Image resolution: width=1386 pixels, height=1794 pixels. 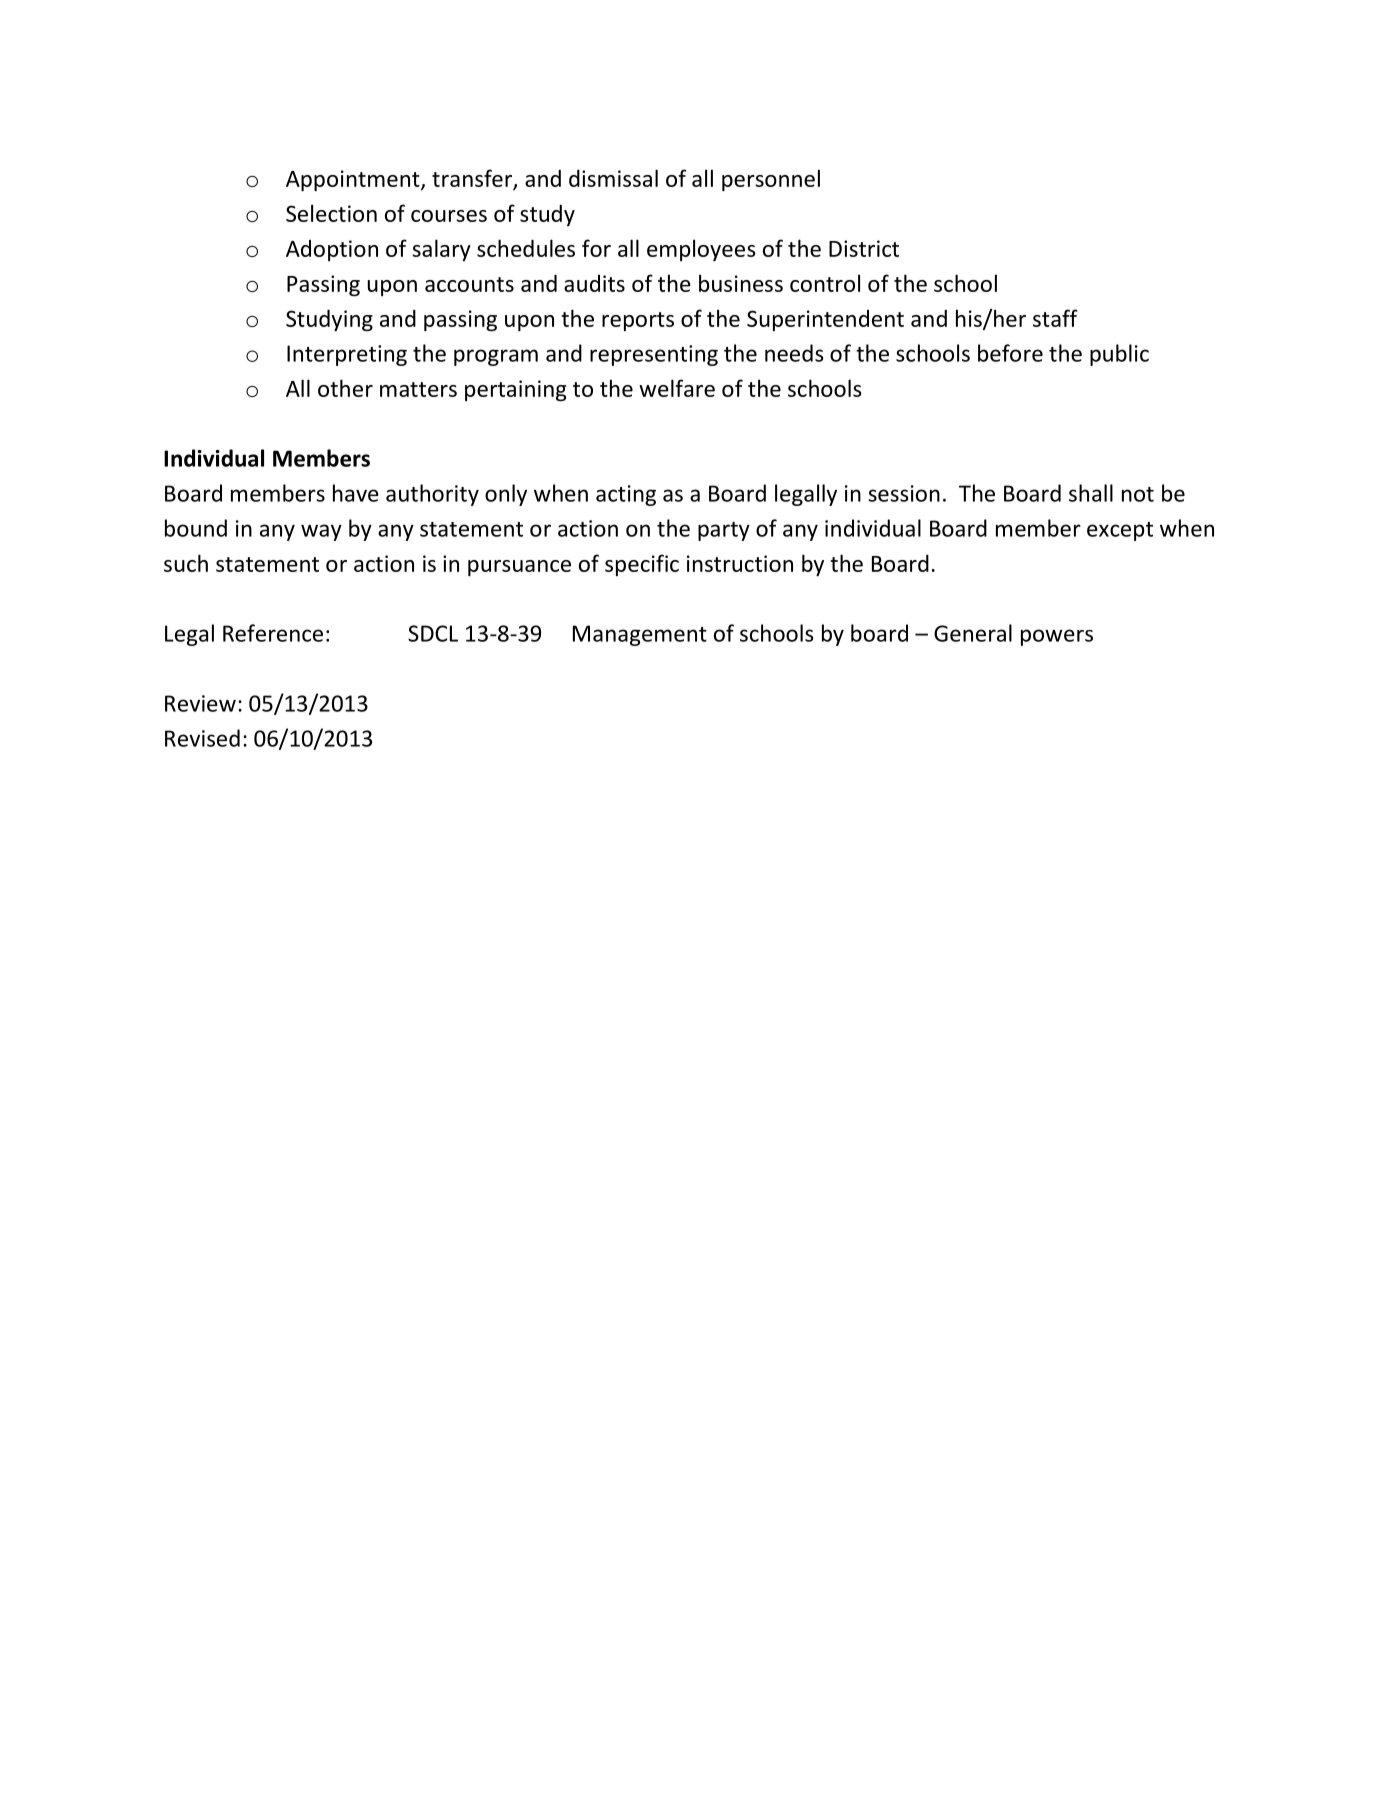 I want to click on dismissal, so click(x=613, y=178).
